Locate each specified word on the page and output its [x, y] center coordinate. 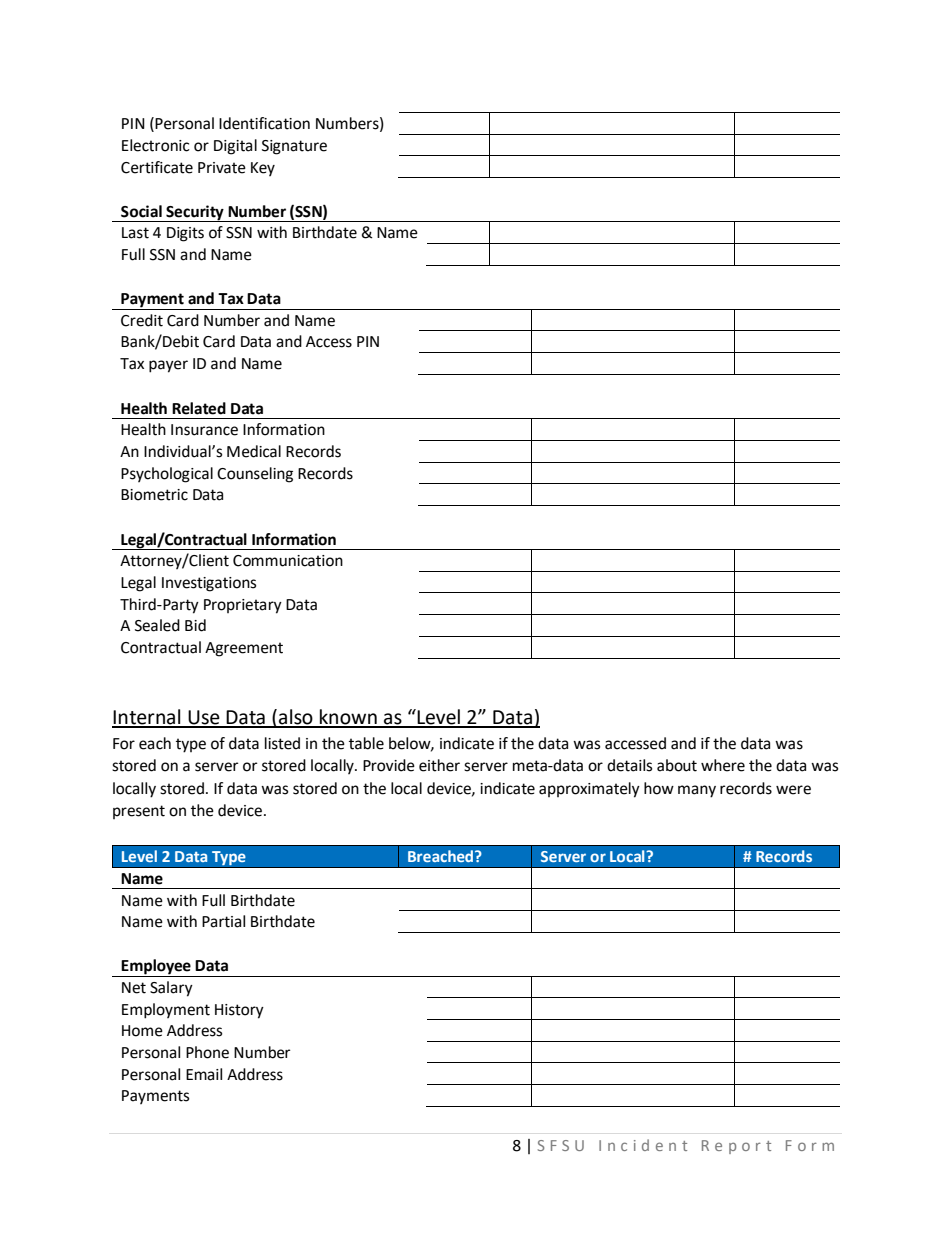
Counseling [255, 475]
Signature [294, 147]
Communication [288, 561]
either [439, 765]
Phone [207, 1052]
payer [168, 366]
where [723, 765]
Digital [235, 147]
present [139, 812]
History [239, 1011]
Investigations [209, 584]
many [697, 791]
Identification [264, 123]
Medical [254, 451]
